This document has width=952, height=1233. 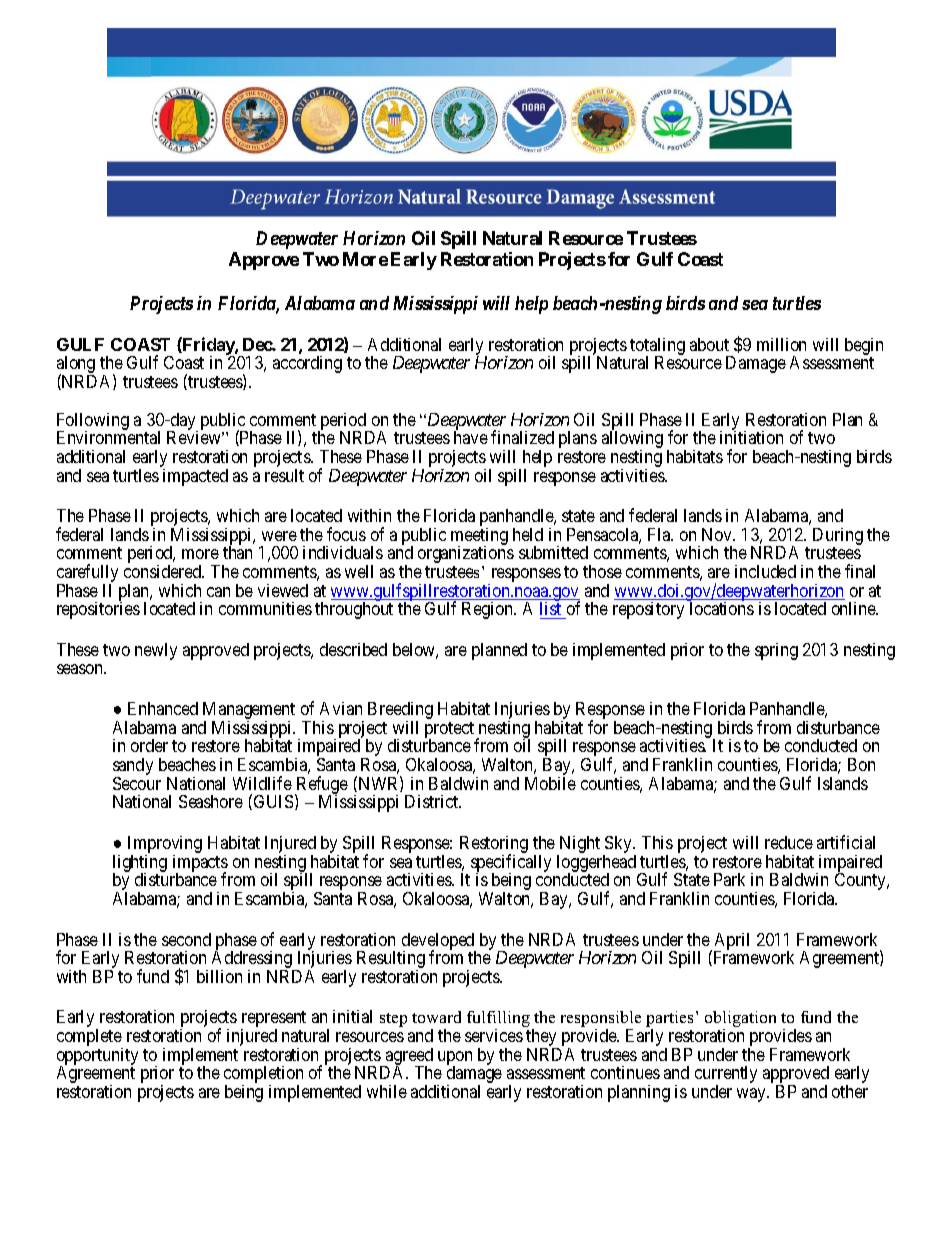 I want to click on Enhanced, so click(x=163, y=708).
